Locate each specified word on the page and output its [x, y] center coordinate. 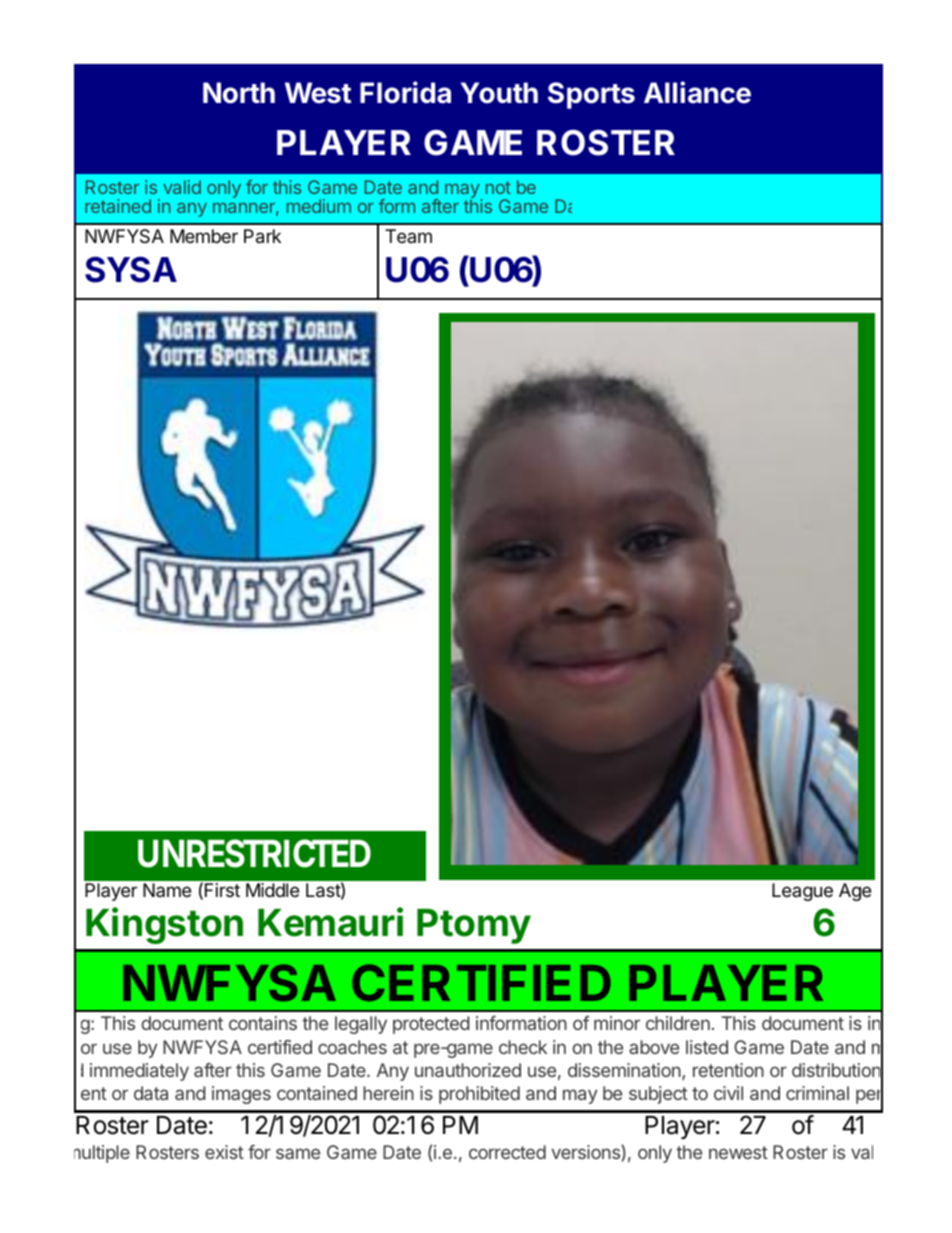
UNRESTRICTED [254, 853]
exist [224, 1152]
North [239, 93]
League [802, 892]
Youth [499, 93]
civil [728, 1093]
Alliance [697, 92]
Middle [272, 890]
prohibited [479, 1095]
